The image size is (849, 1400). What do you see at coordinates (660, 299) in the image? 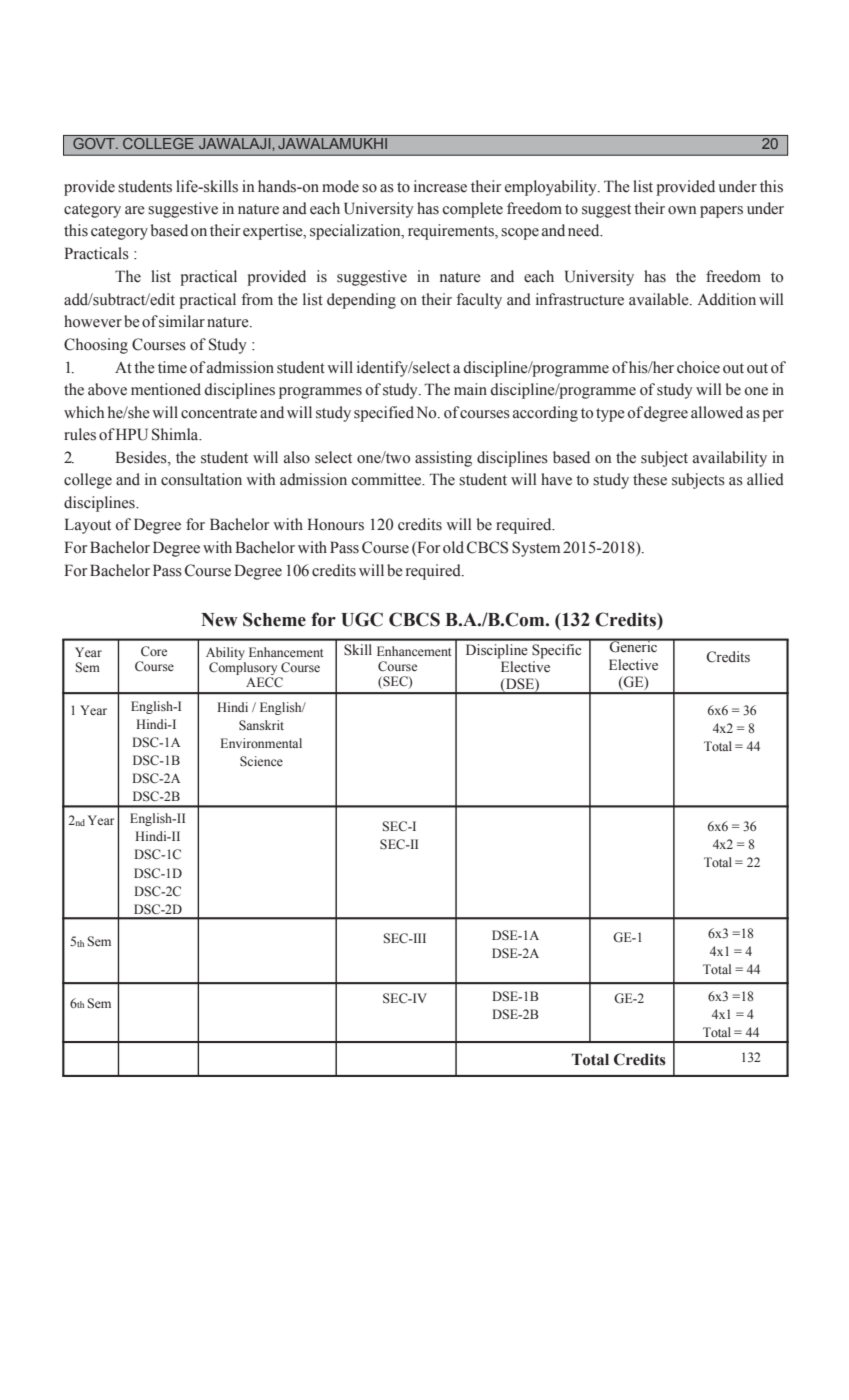
I see `available` at bounding box center [660, 299].
